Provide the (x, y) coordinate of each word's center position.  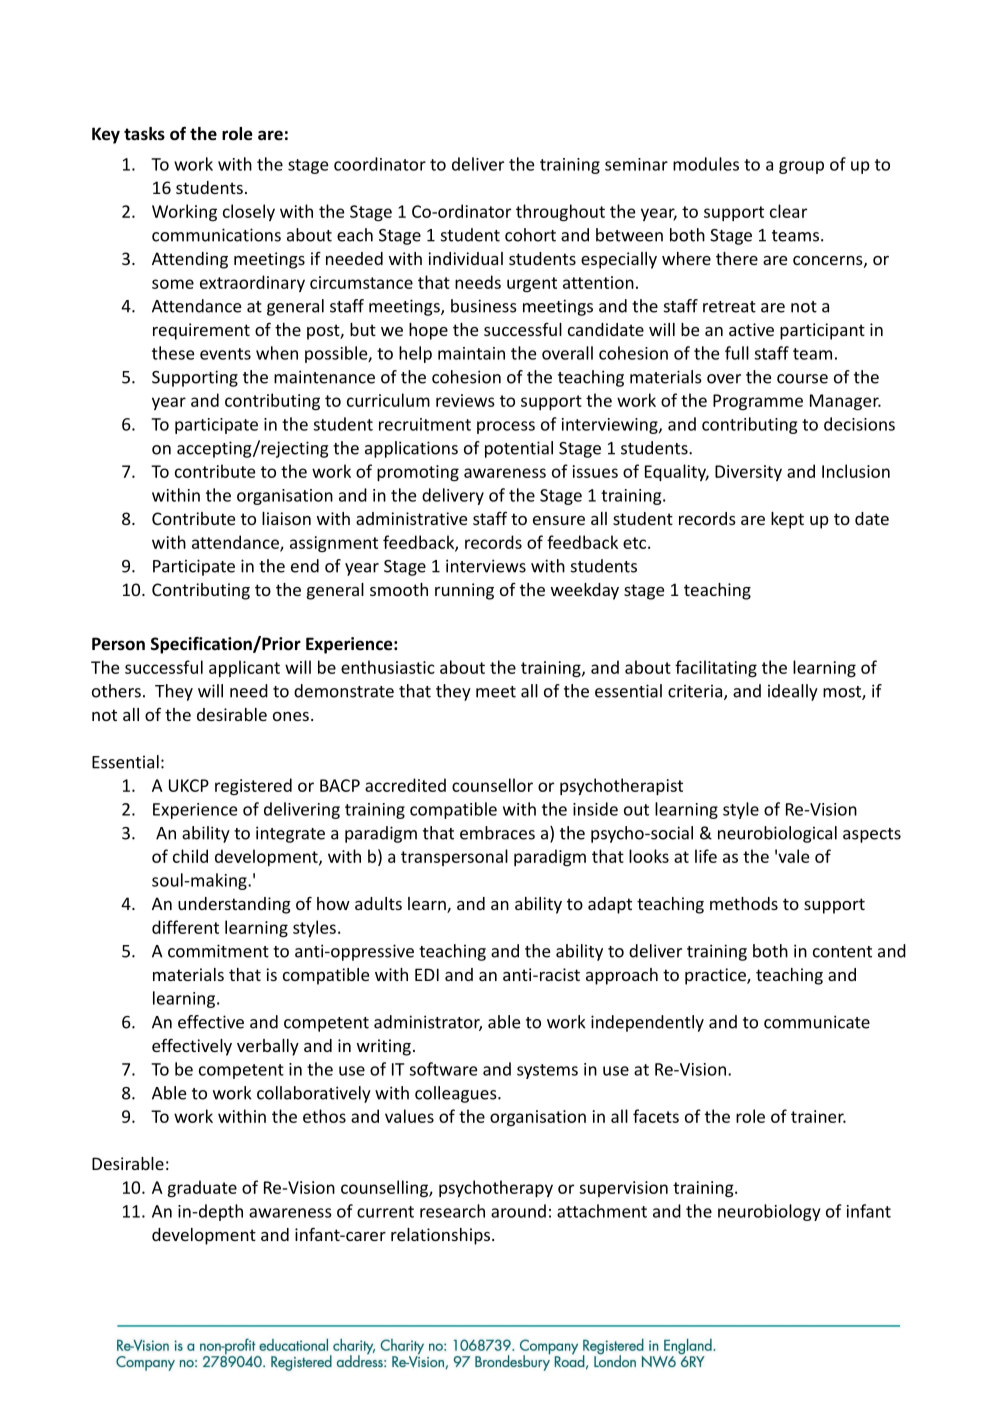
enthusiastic (388, 667)
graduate (202, 1189)
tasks (144, 134)
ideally (793, 692)
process (506, 427)
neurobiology (769, 1212)
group (801, 167)
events (225, 354)
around (518, 1211)
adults (378, 903)
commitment (218, 951)
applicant (244, 668)
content (842, 952)
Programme (758, 402)
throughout (560, 213)
